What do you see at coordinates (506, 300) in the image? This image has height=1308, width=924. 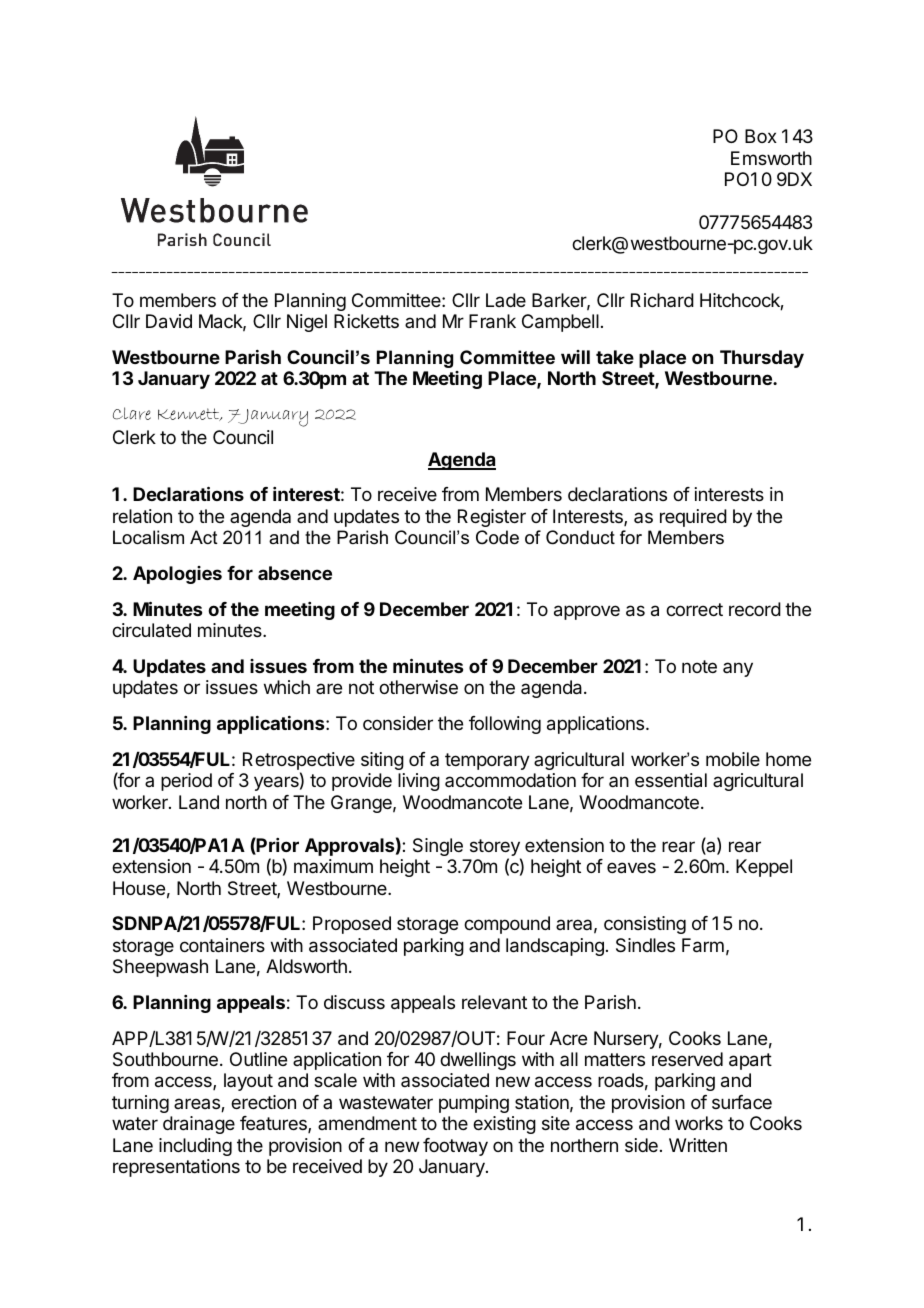 I see `Lade` at bounding box center [506, 300].
